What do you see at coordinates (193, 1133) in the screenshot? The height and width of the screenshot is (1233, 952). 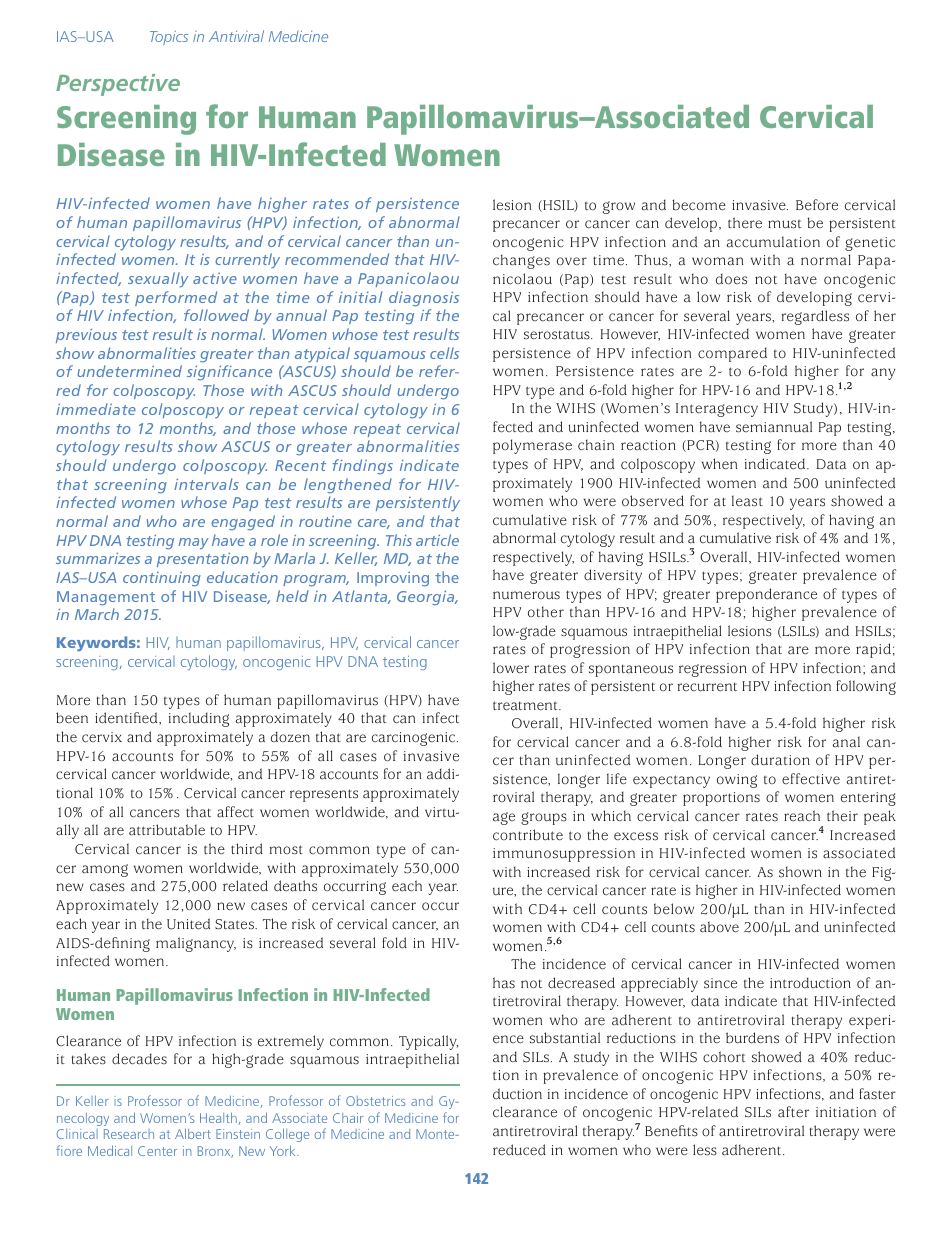 I see `Albert` at bounding box center [193, 1133].
